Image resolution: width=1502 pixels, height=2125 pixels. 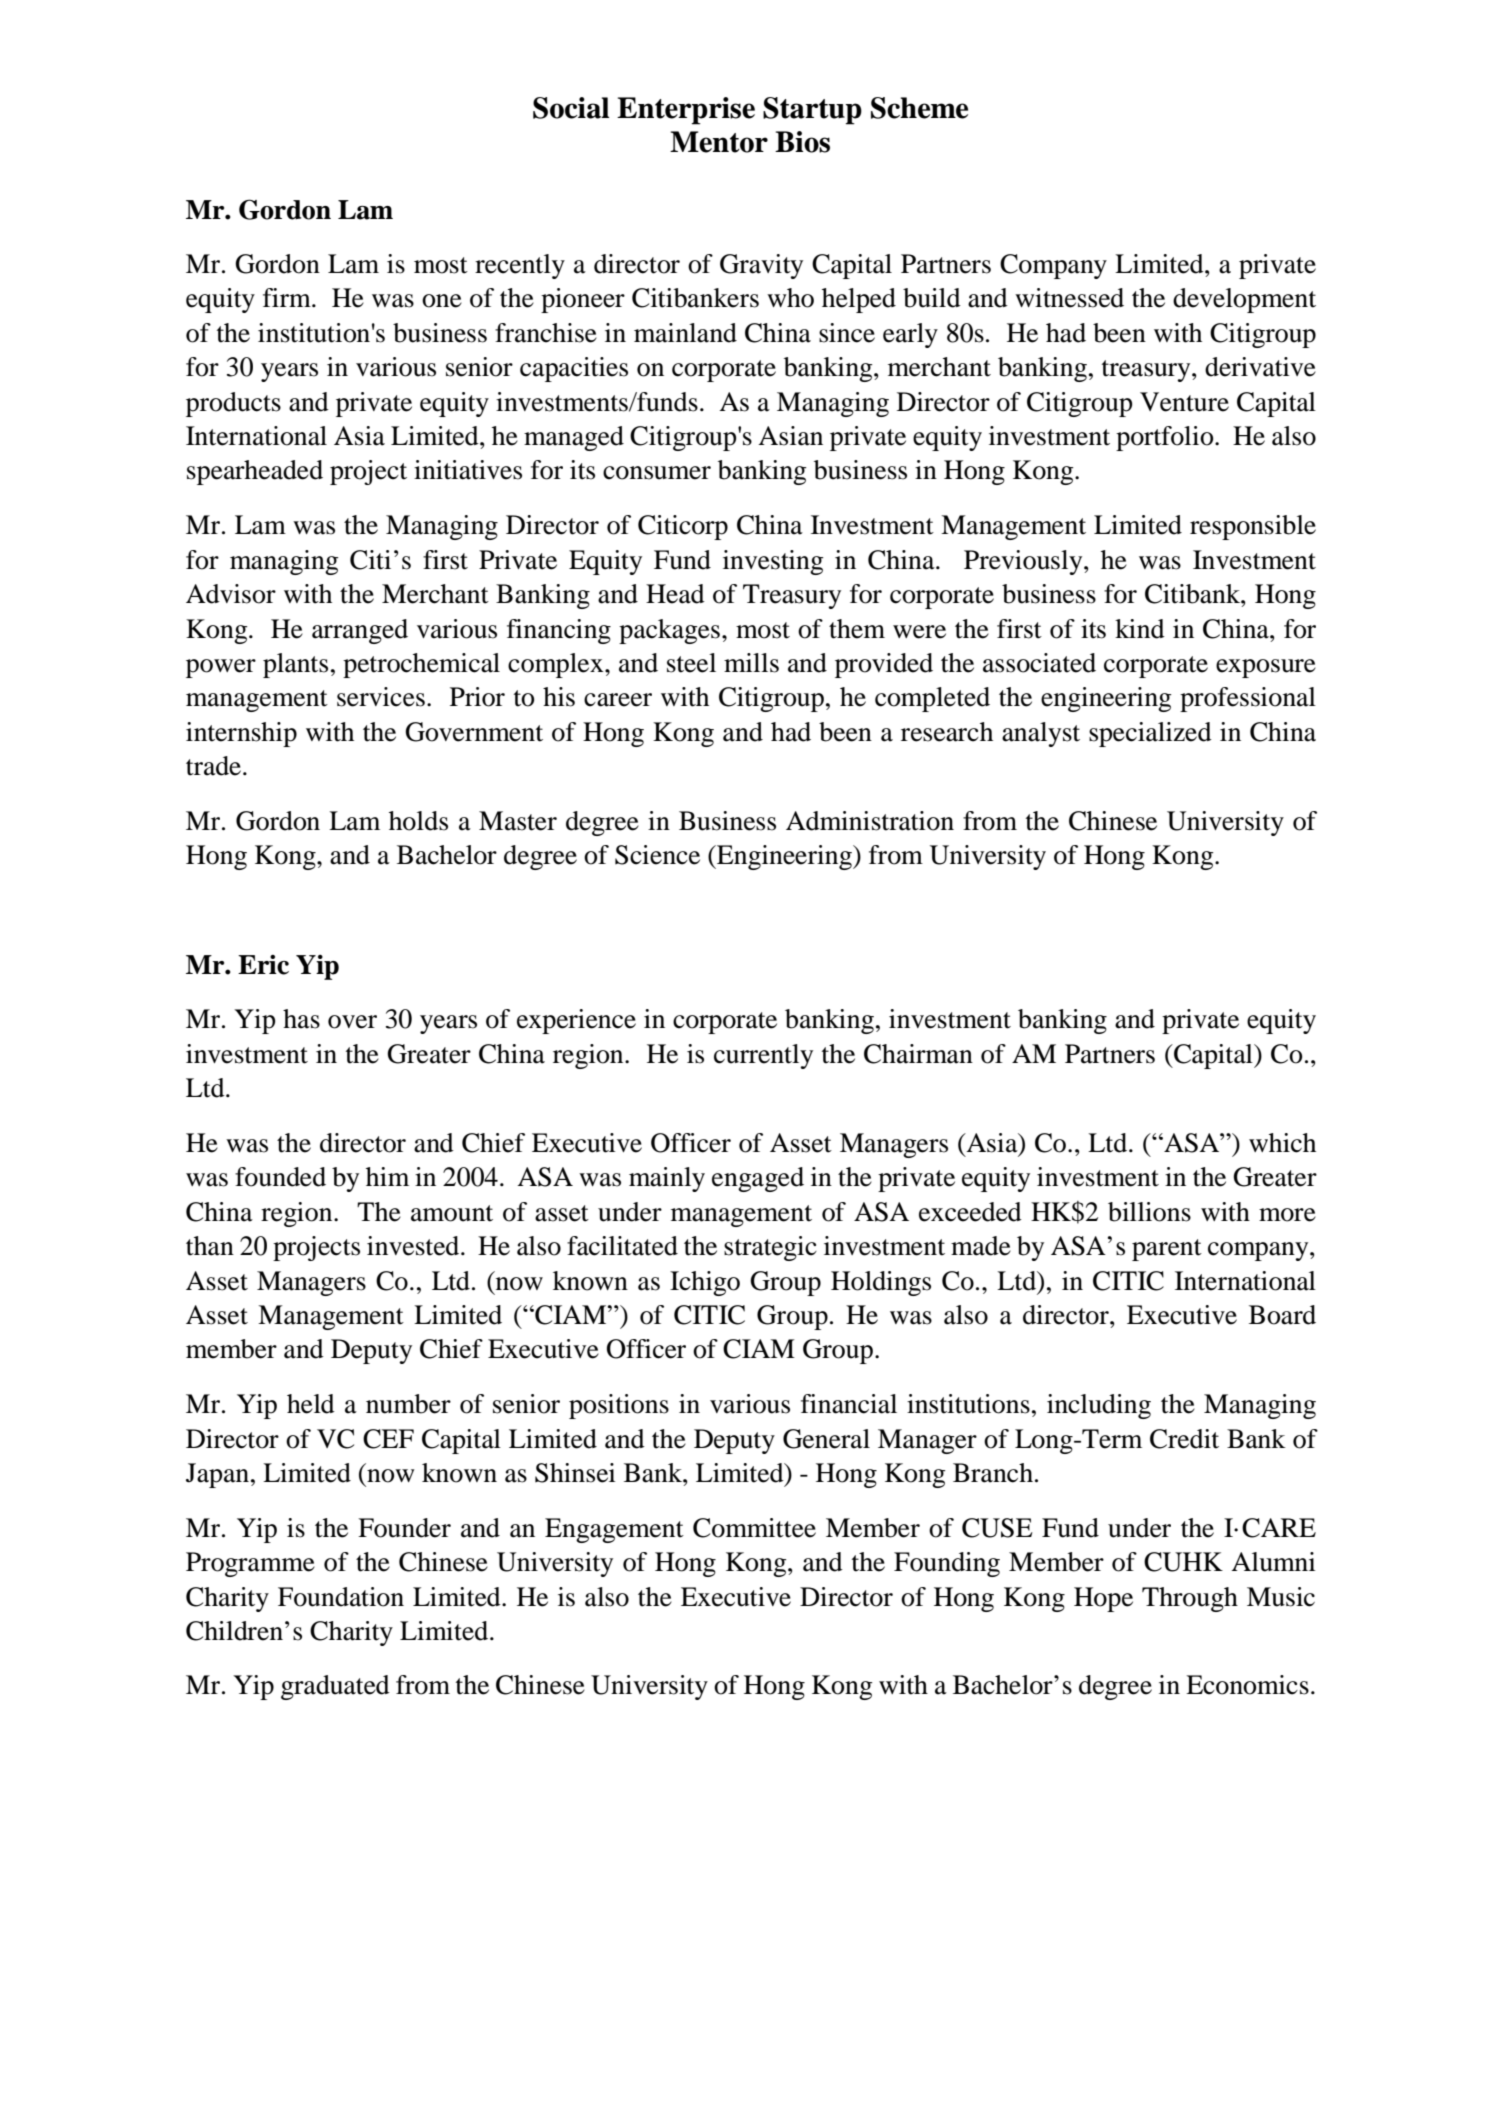 What do you see at coordinates (1149, 1212) in the image?
I see `billions` at bounding box center [1149, 1212].
